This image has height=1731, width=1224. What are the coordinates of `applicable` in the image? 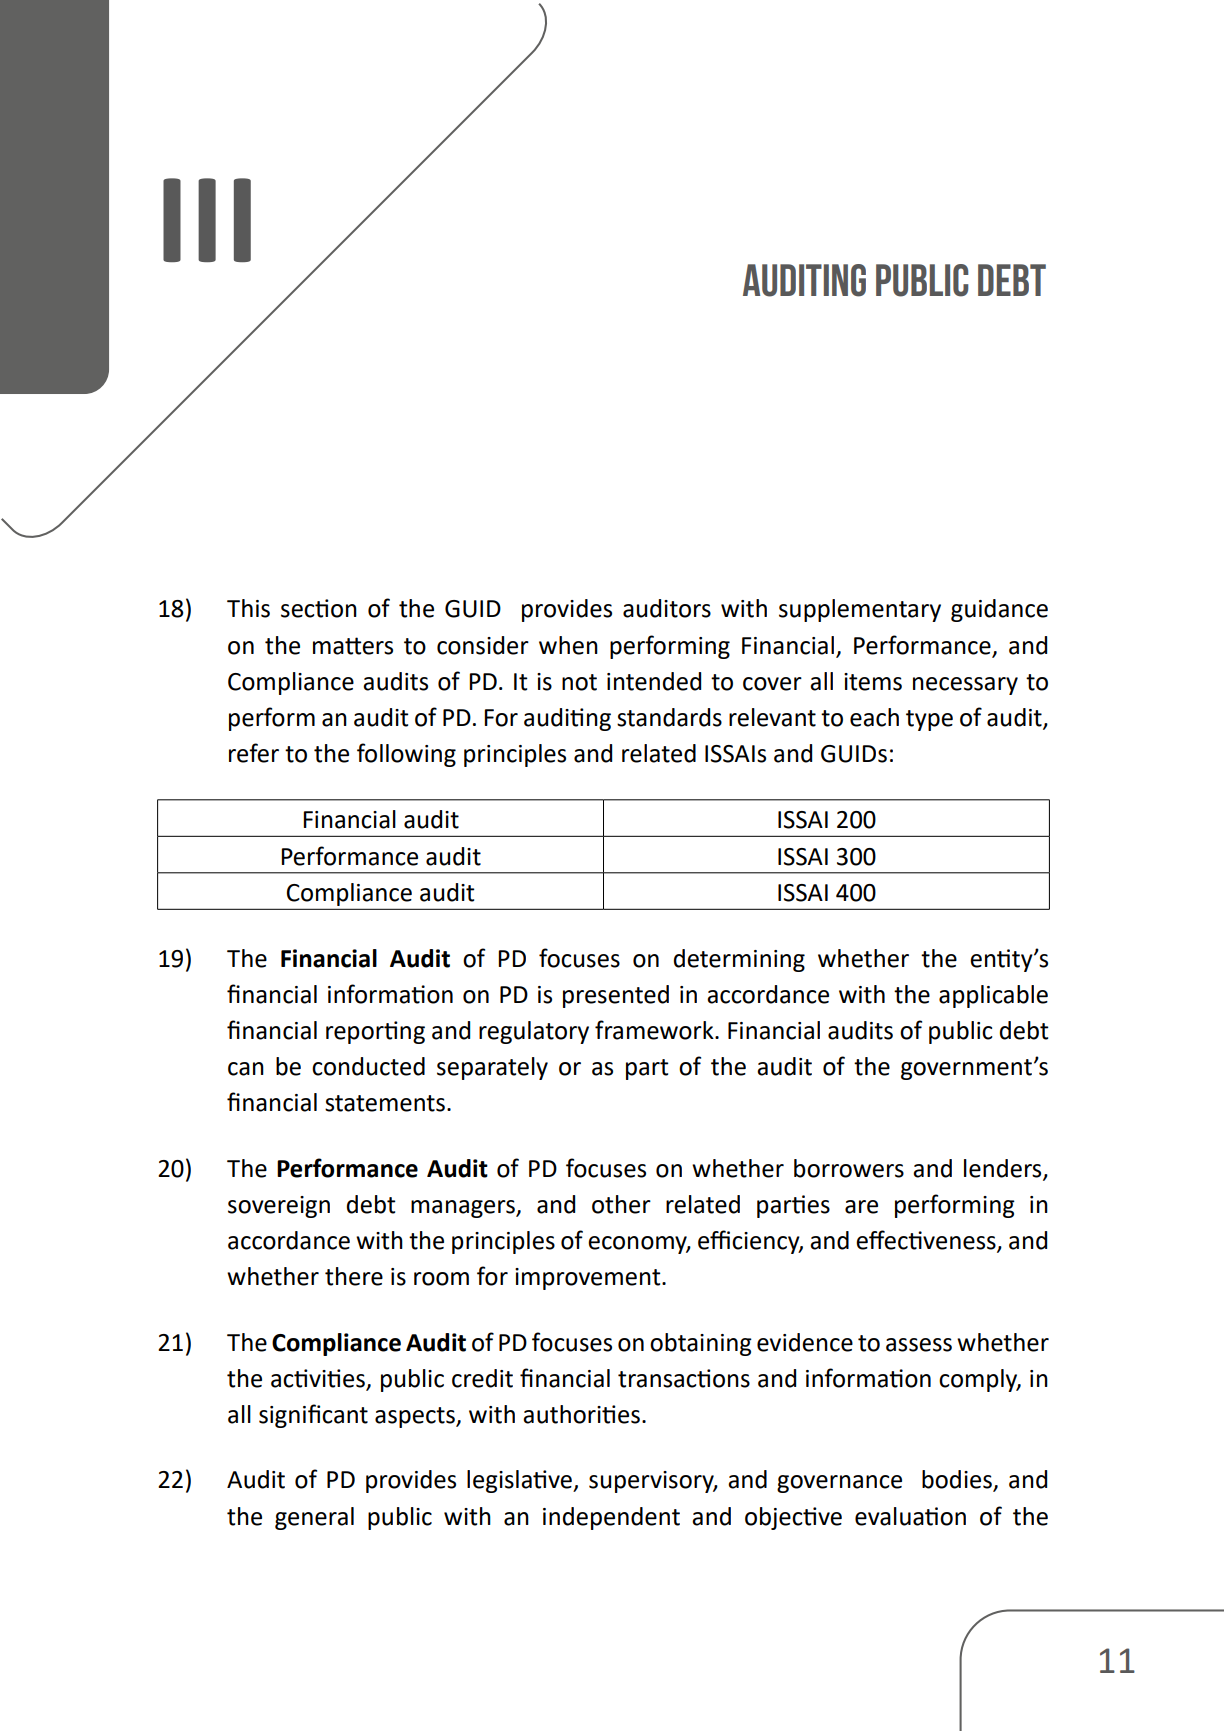 It's located at (993, 996).
